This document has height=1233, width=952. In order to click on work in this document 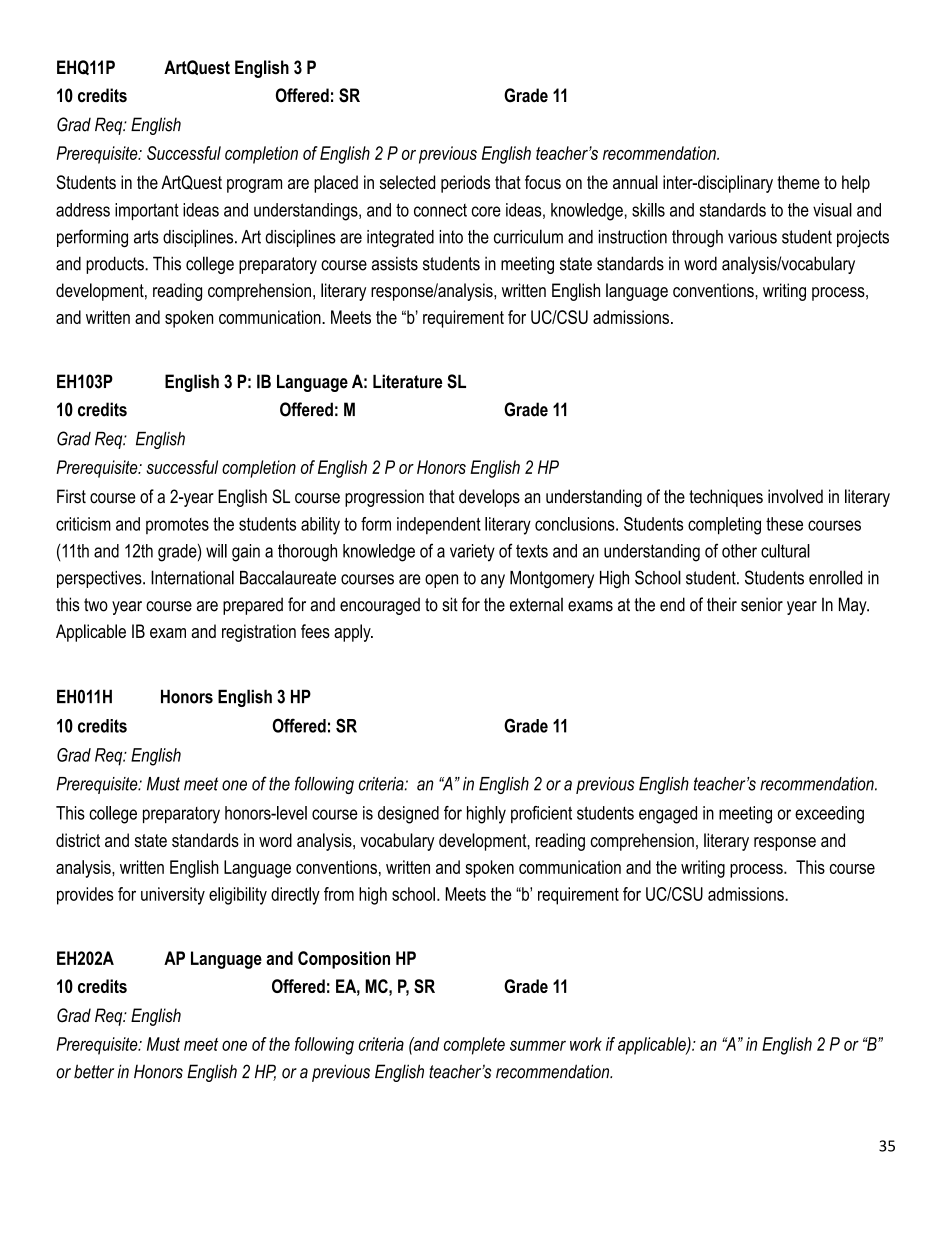, I will do `click(586, 1044)`.
